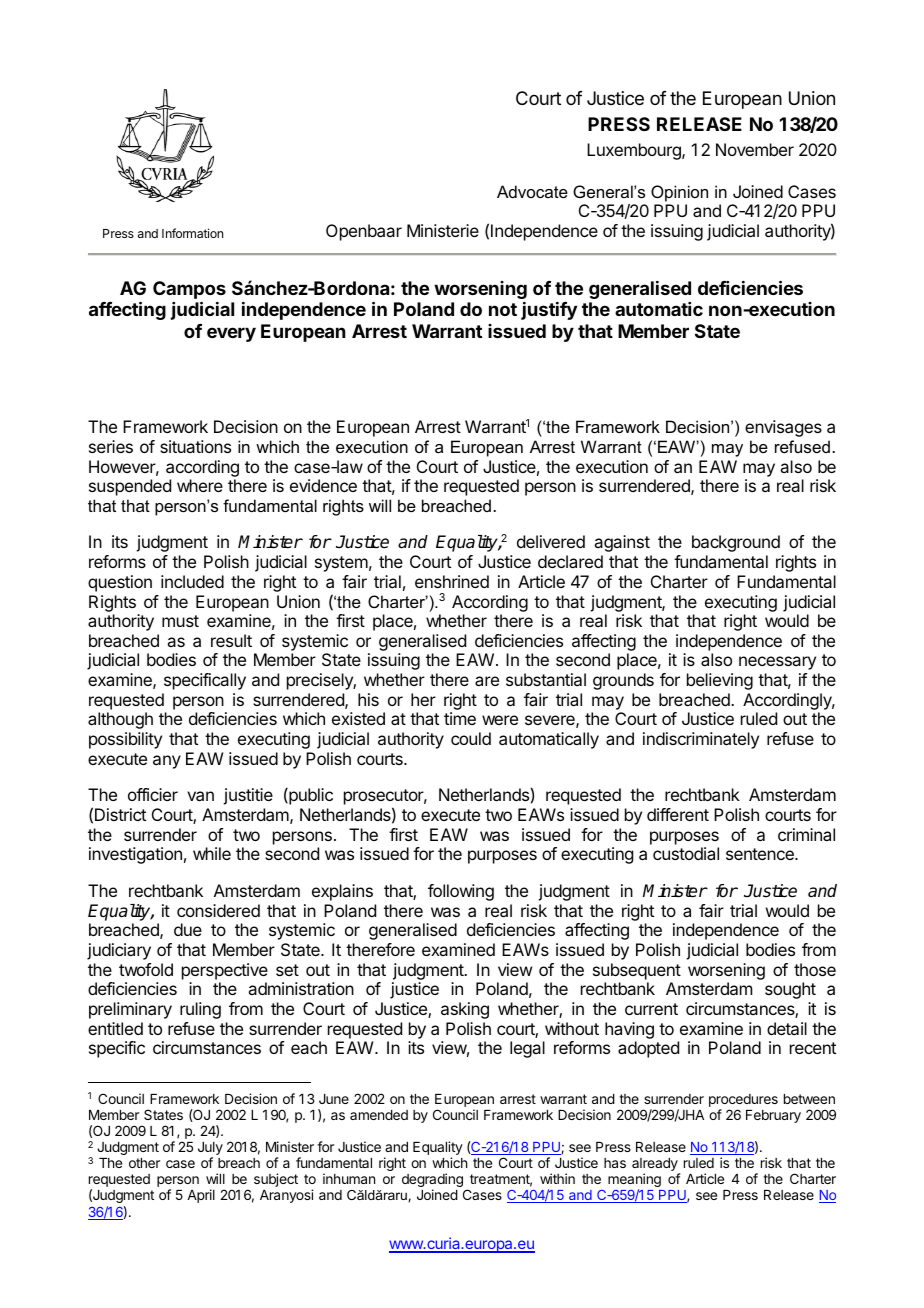 This screenshot has width=924, height=1308. Describe the element at coordinates (720, 681) in the screenshot. I see `believing` at that location.
